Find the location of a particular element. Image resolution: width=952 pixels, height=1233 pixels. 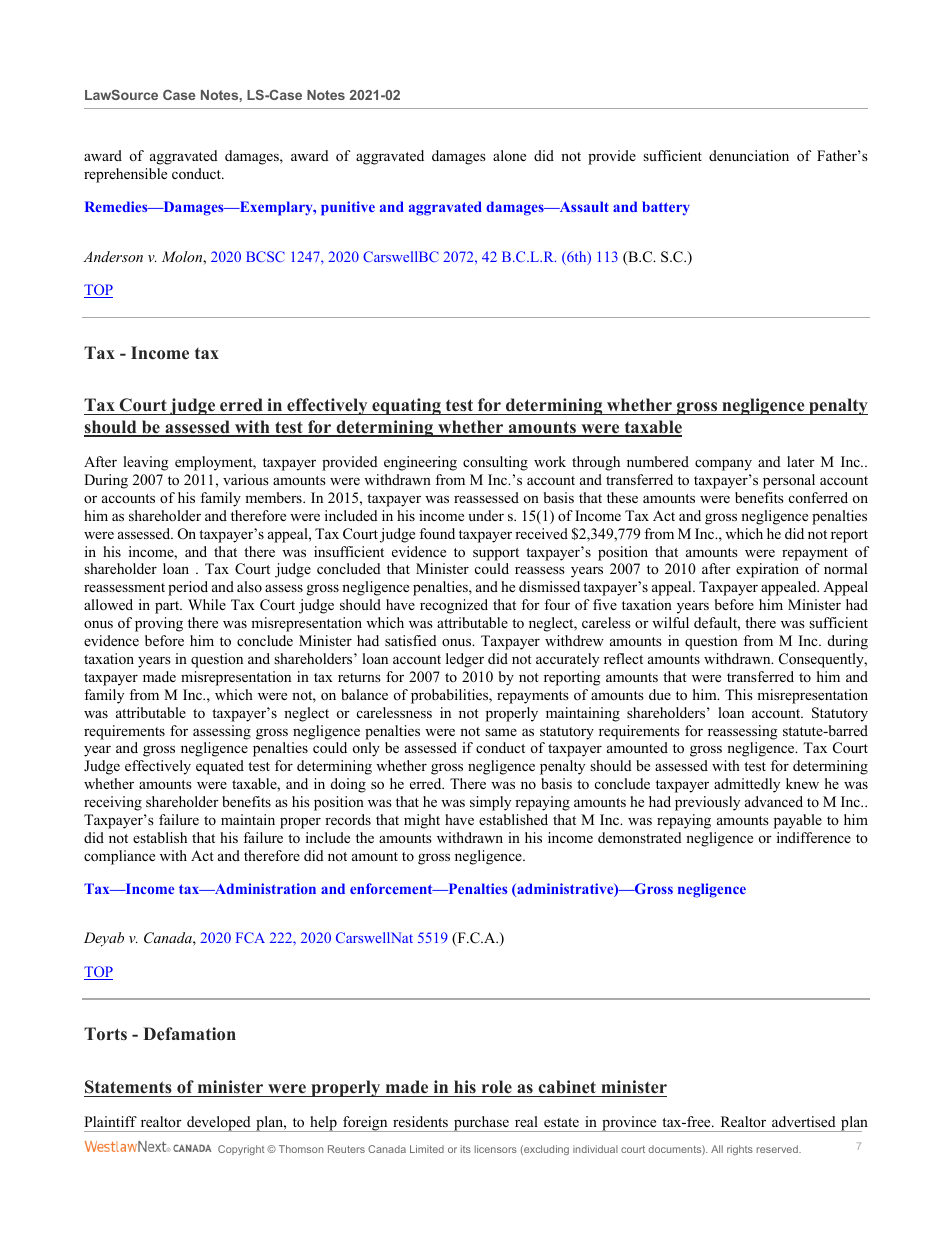

period is located at coordinates (188, 588).
